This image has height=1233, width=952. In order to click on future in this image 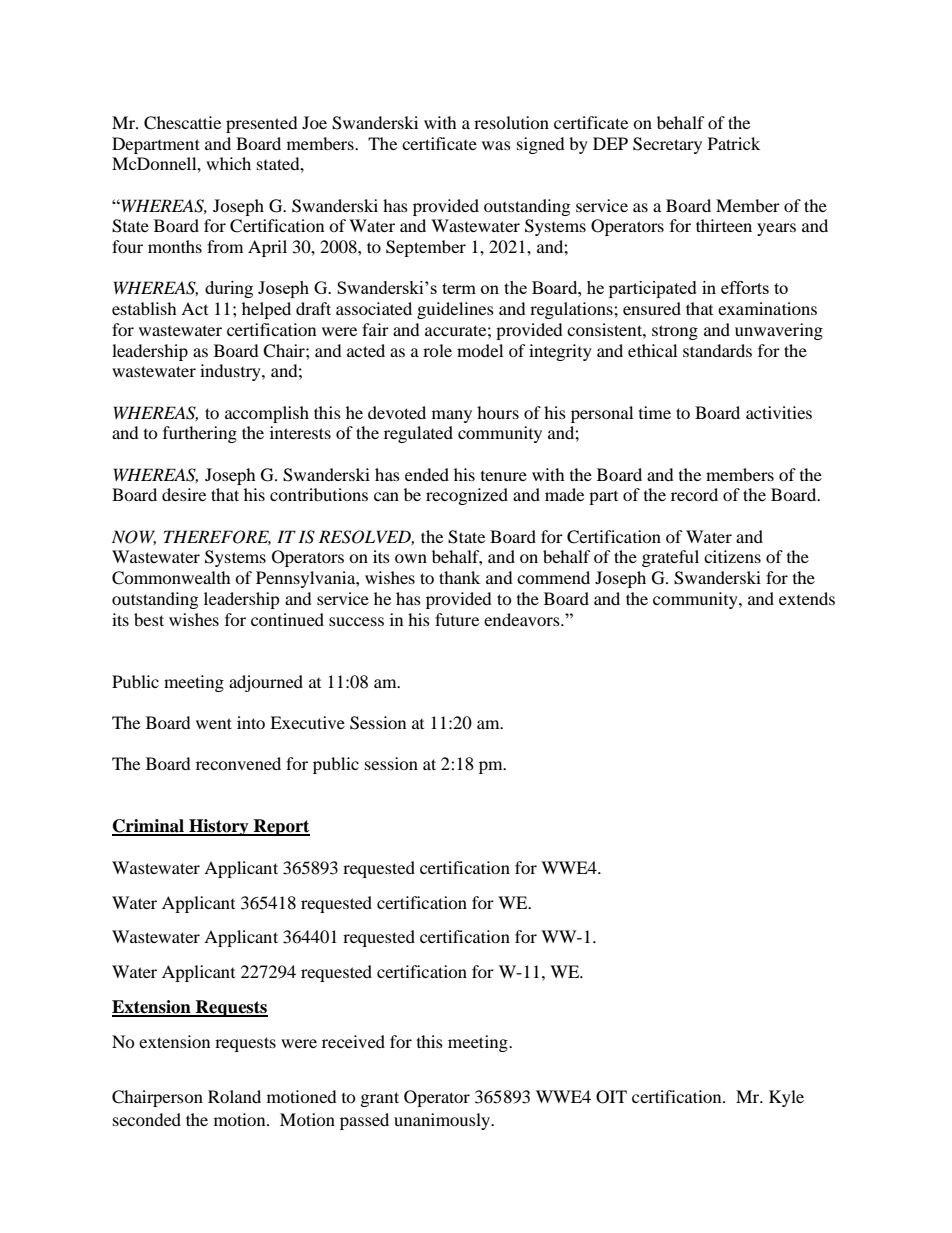, I will do `click(457, 619)`.
